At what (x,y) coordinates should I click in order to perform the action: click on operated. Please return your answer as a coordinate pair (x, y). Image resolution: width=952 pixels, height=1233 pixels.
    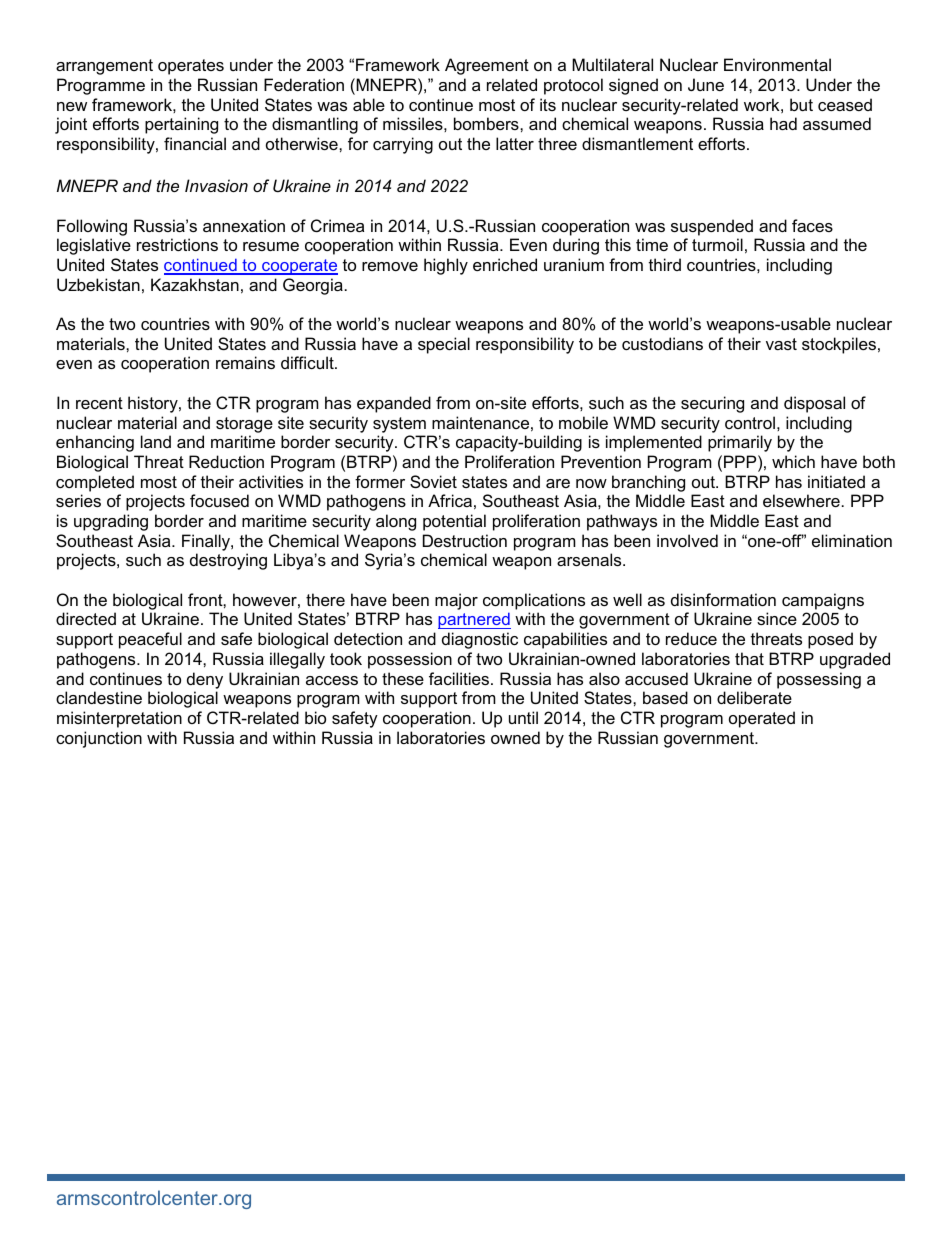
    Looking at the image, I should click on (762, 719).
